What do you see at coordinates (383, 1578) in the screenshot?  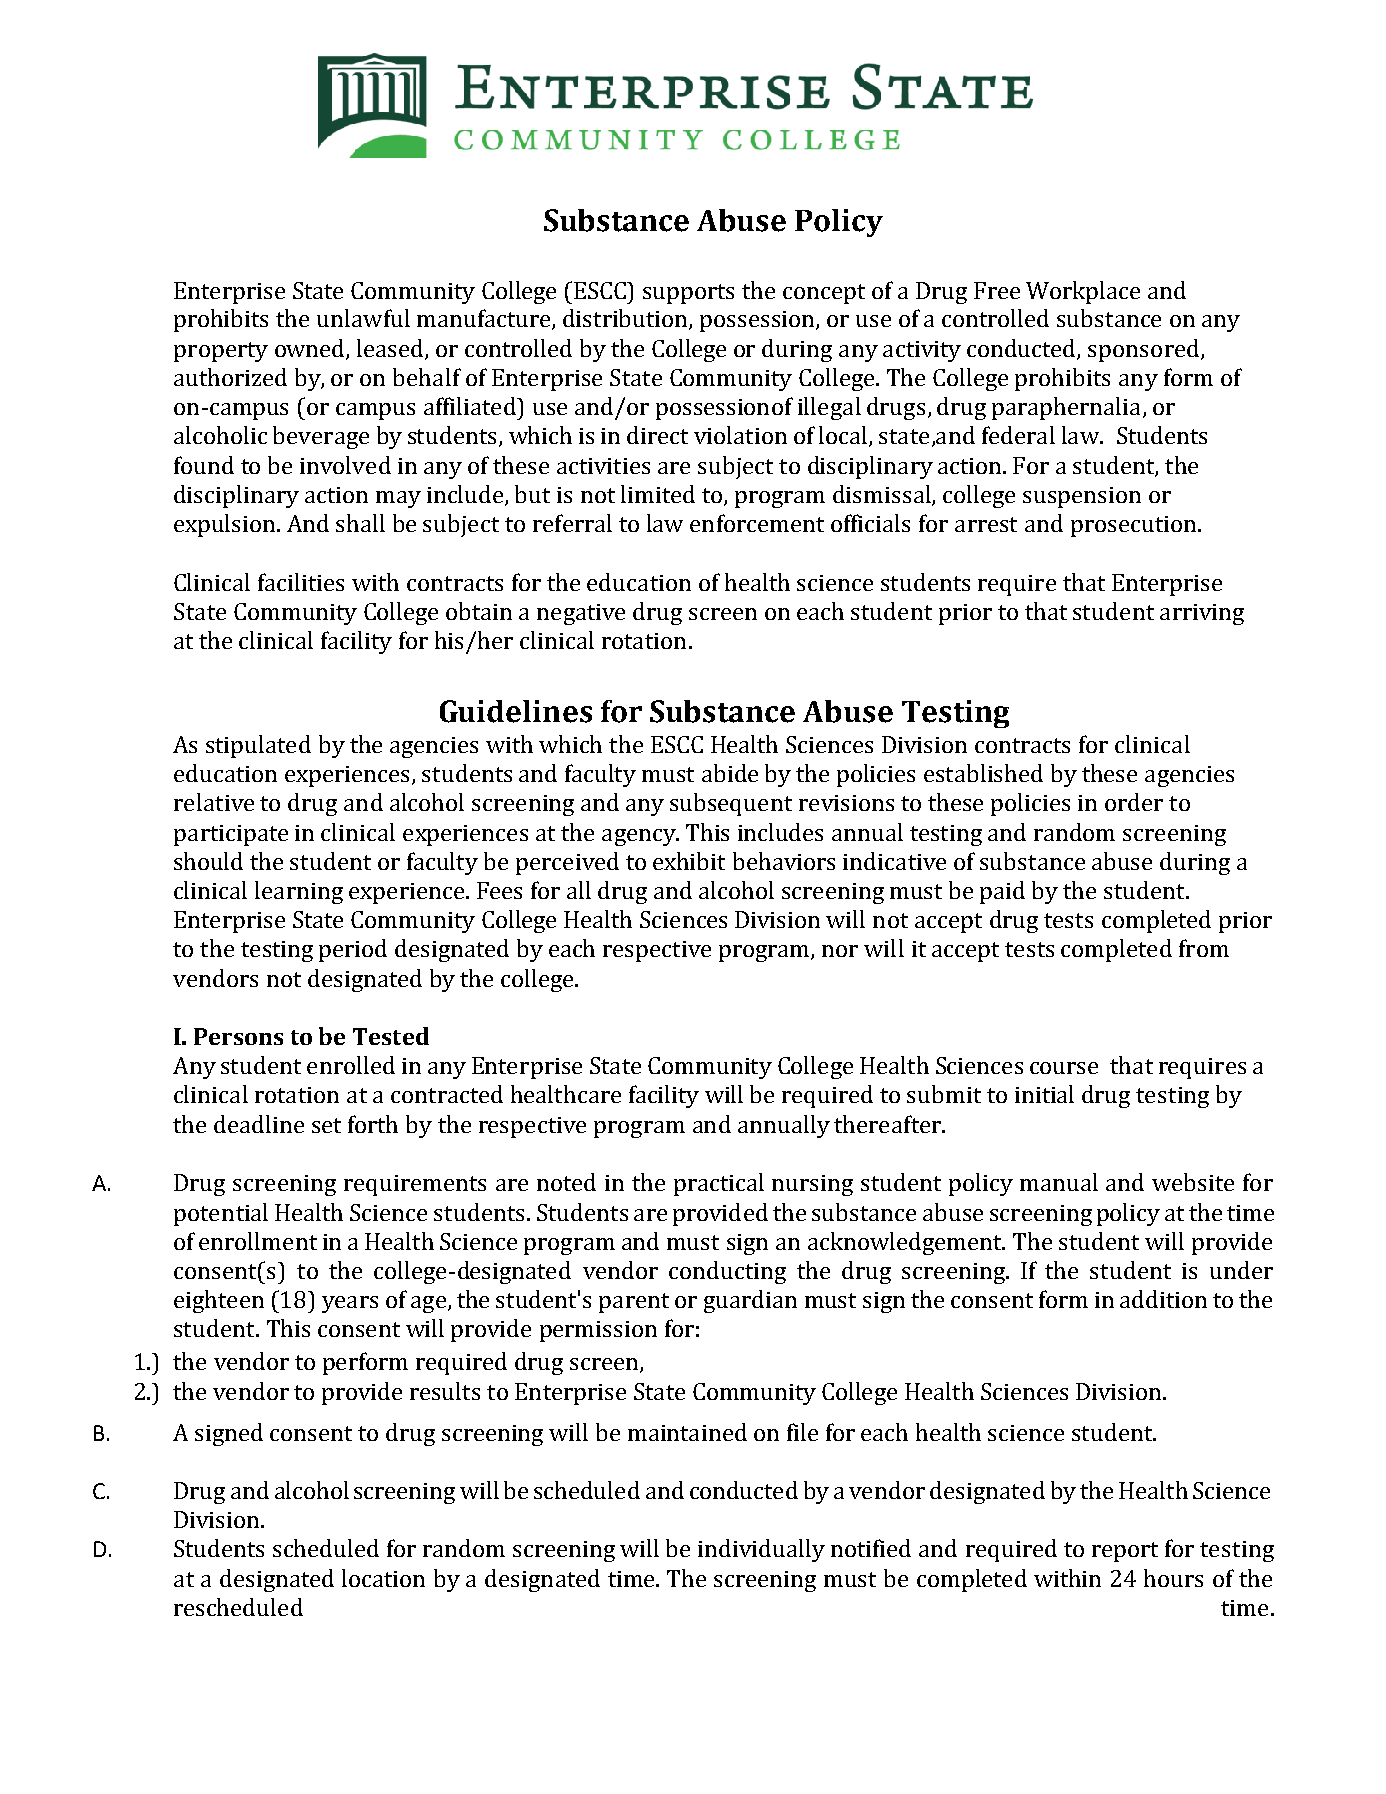 I see `location` at bounding box center [383, 1578].
